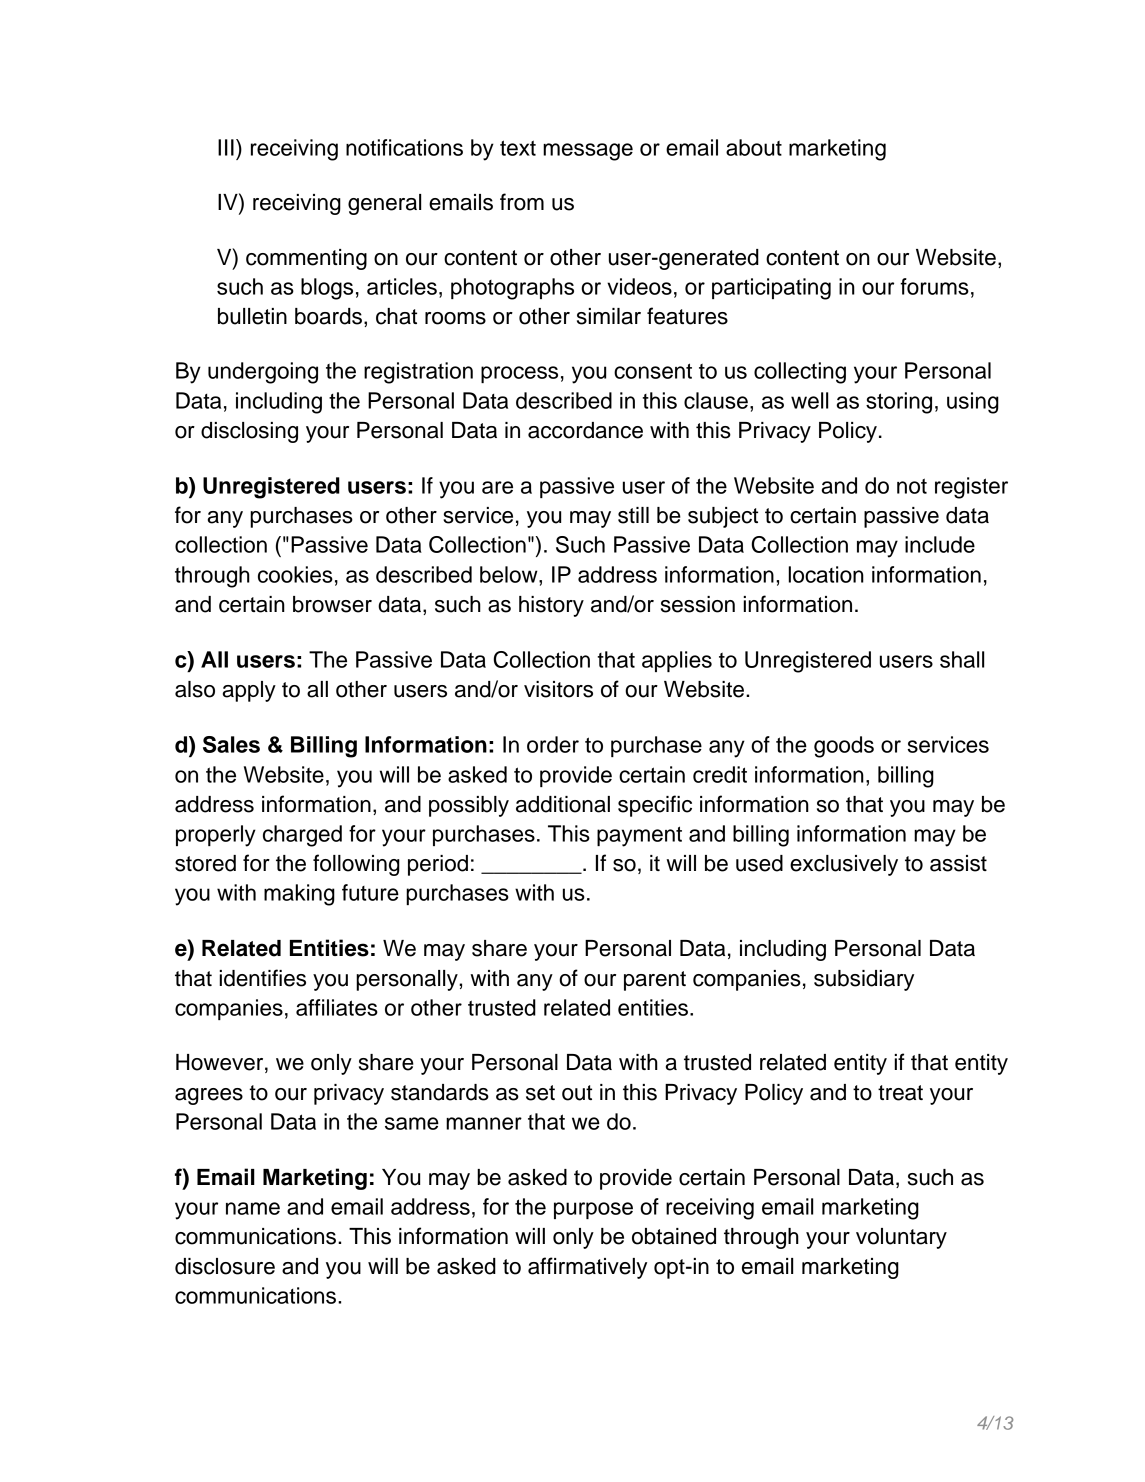  I want to click on purpose, so click(593, 1210).
